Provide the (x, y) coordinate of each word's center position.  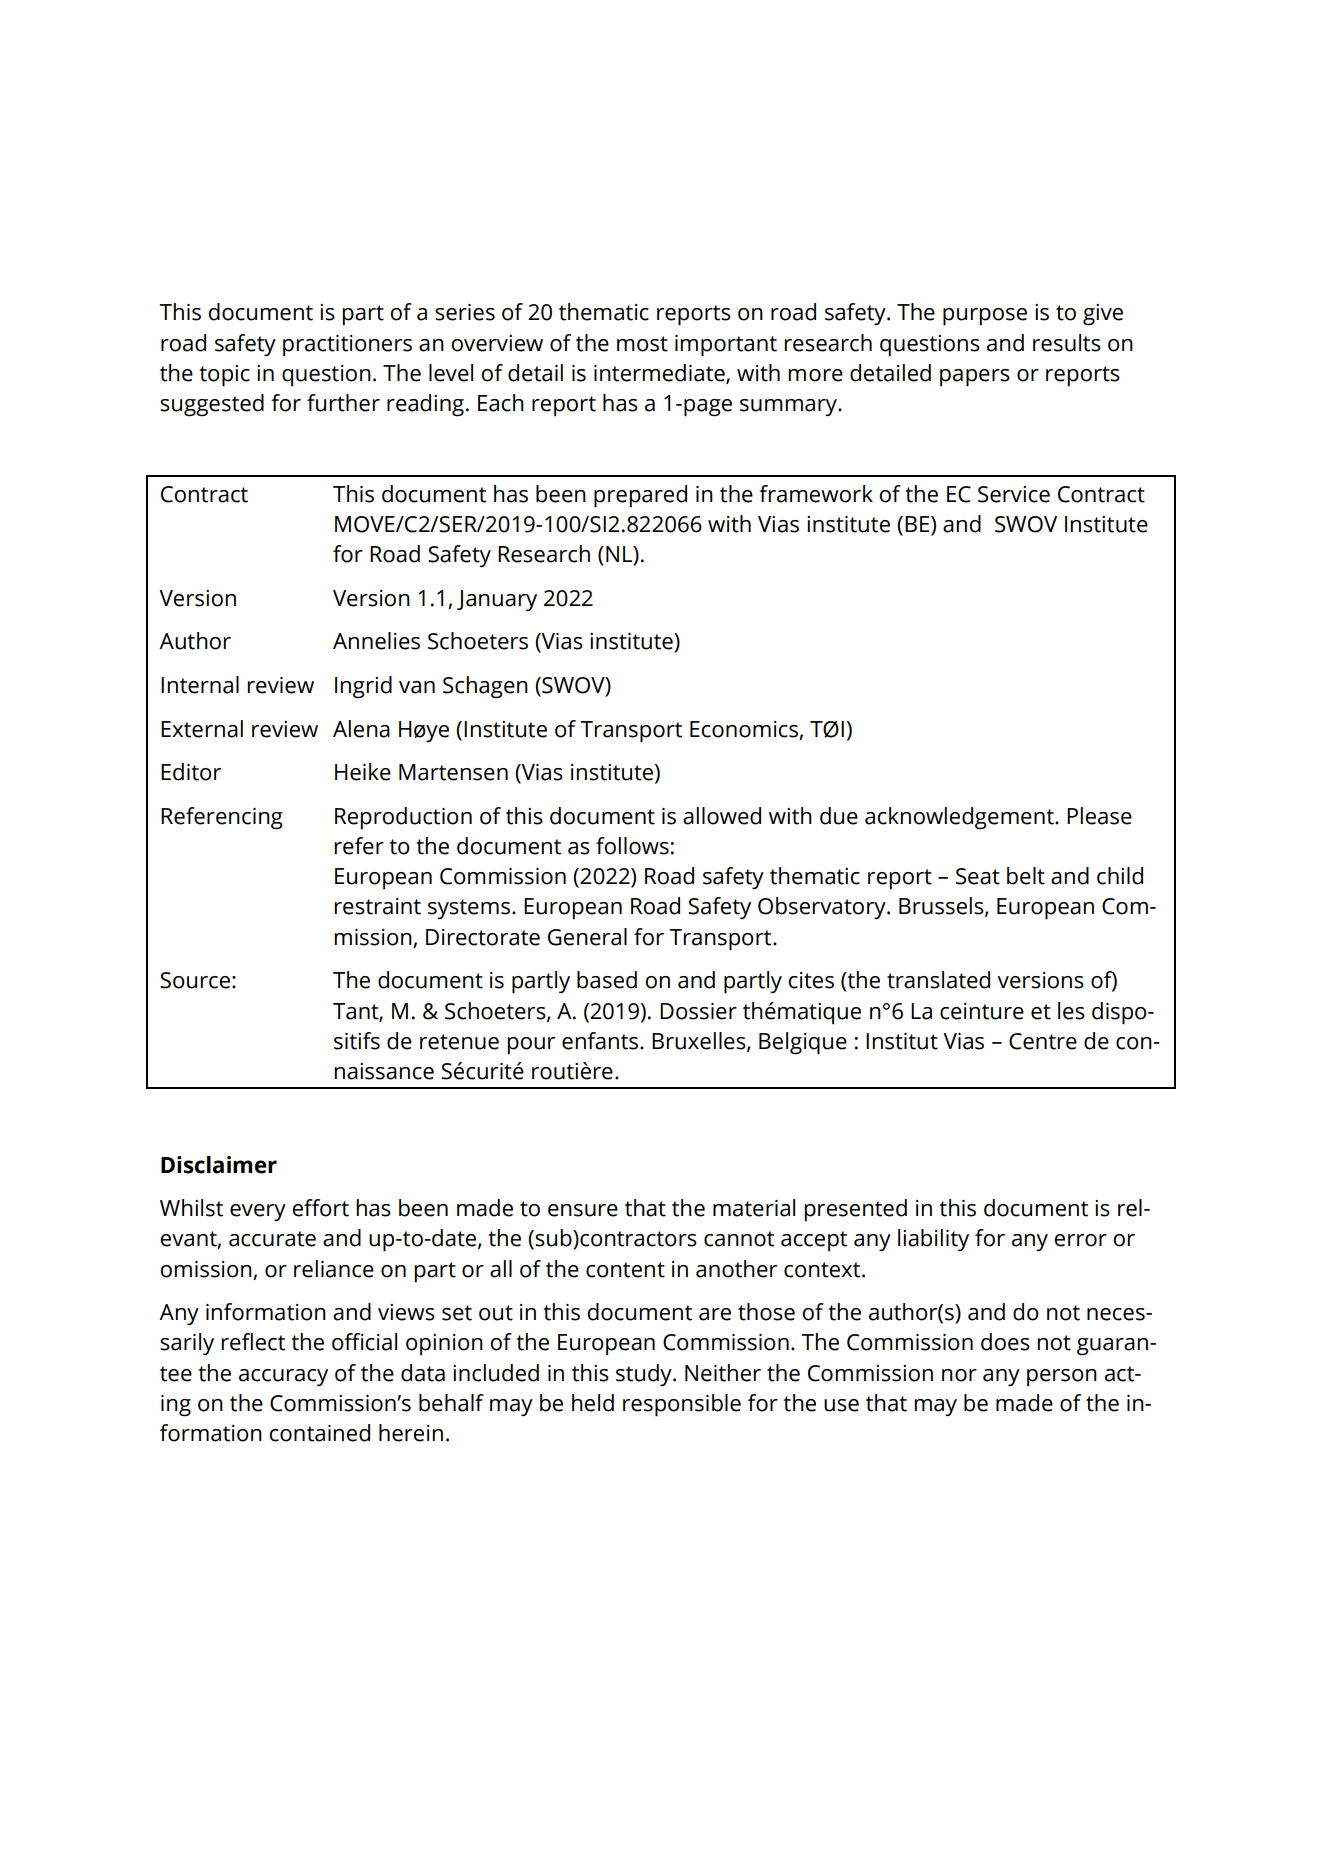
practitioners (347, 346)
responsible (682, 1405)
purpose (985, 317)
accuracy (283, 1377)
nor (959, 1375)
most (642, 344)
